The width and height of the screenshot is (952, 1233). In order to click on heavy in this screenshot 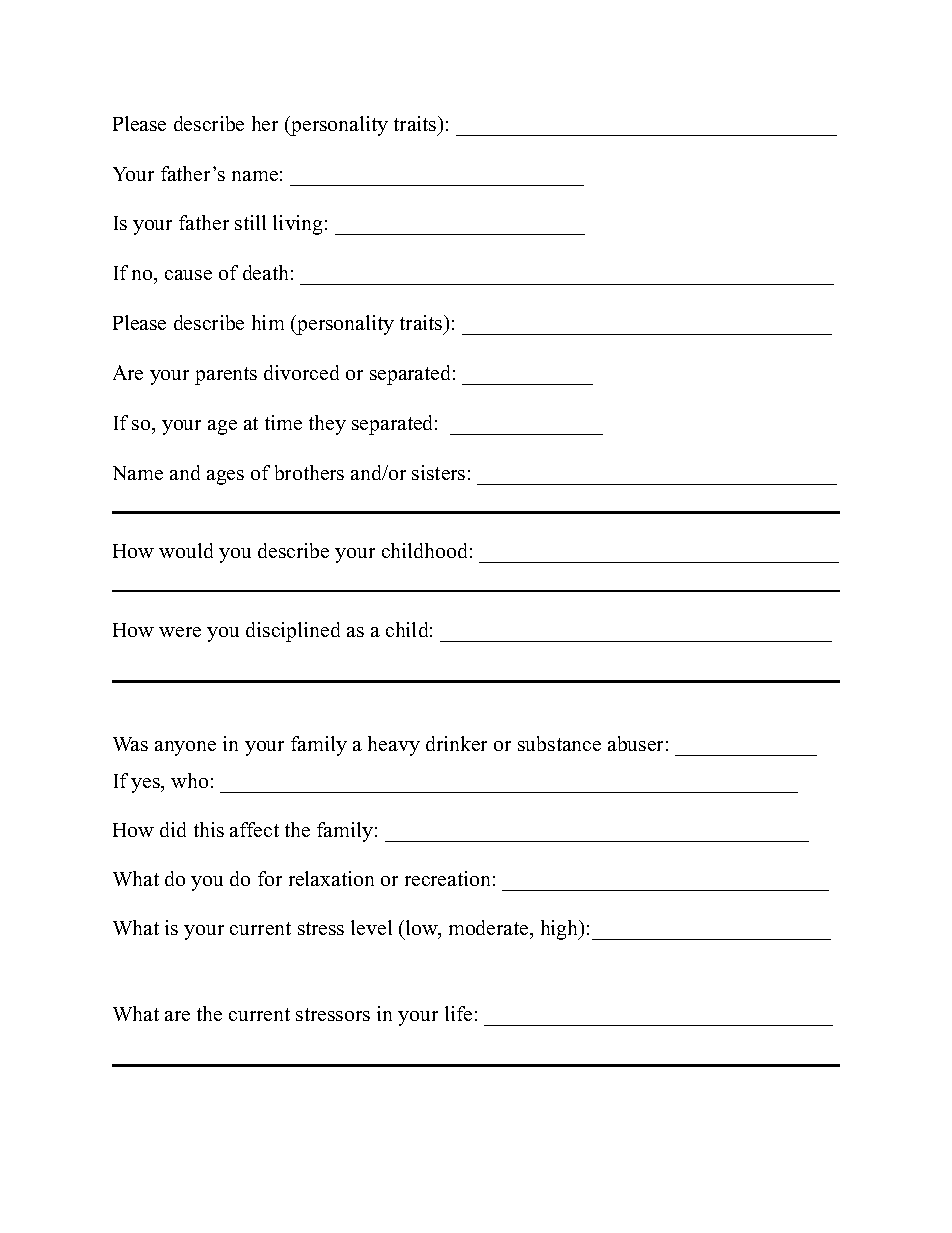, I will do `click(394, 746)`.
